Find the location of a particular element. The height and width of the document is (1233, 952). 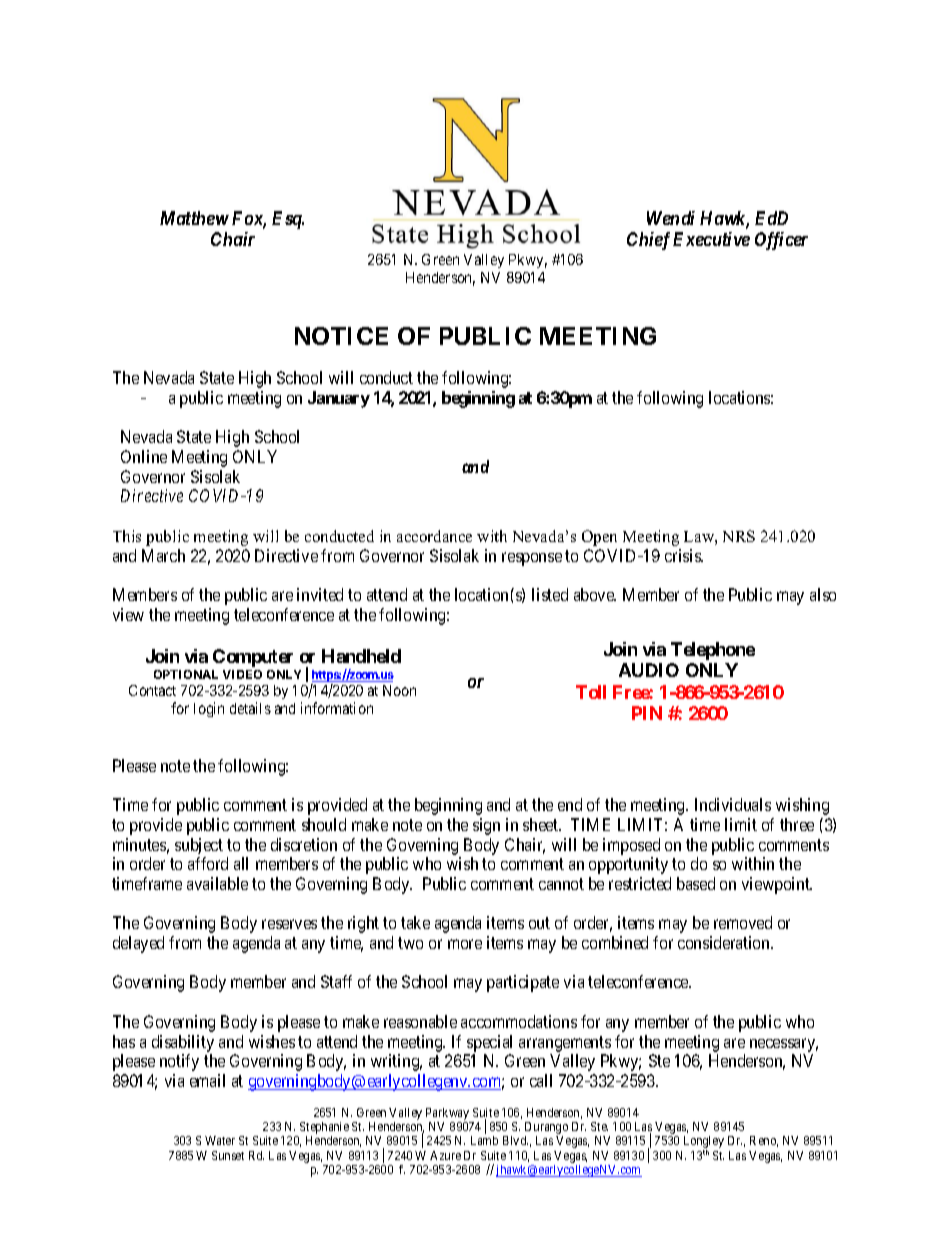

Lamb is located at coordinates (484, 1140).
